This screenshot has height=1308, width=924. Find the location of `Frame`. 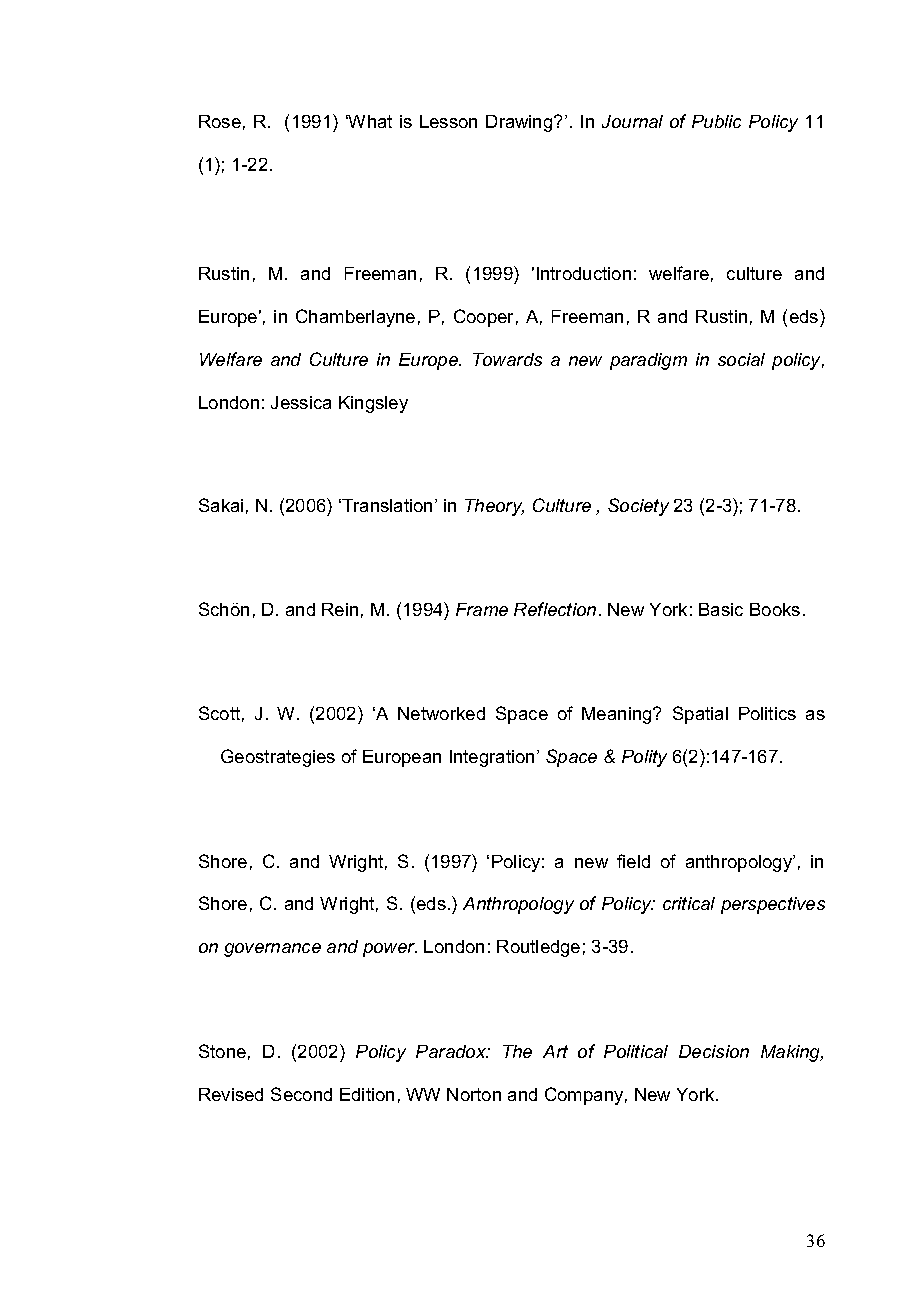

Frame is located at coordinates (482, 609).
